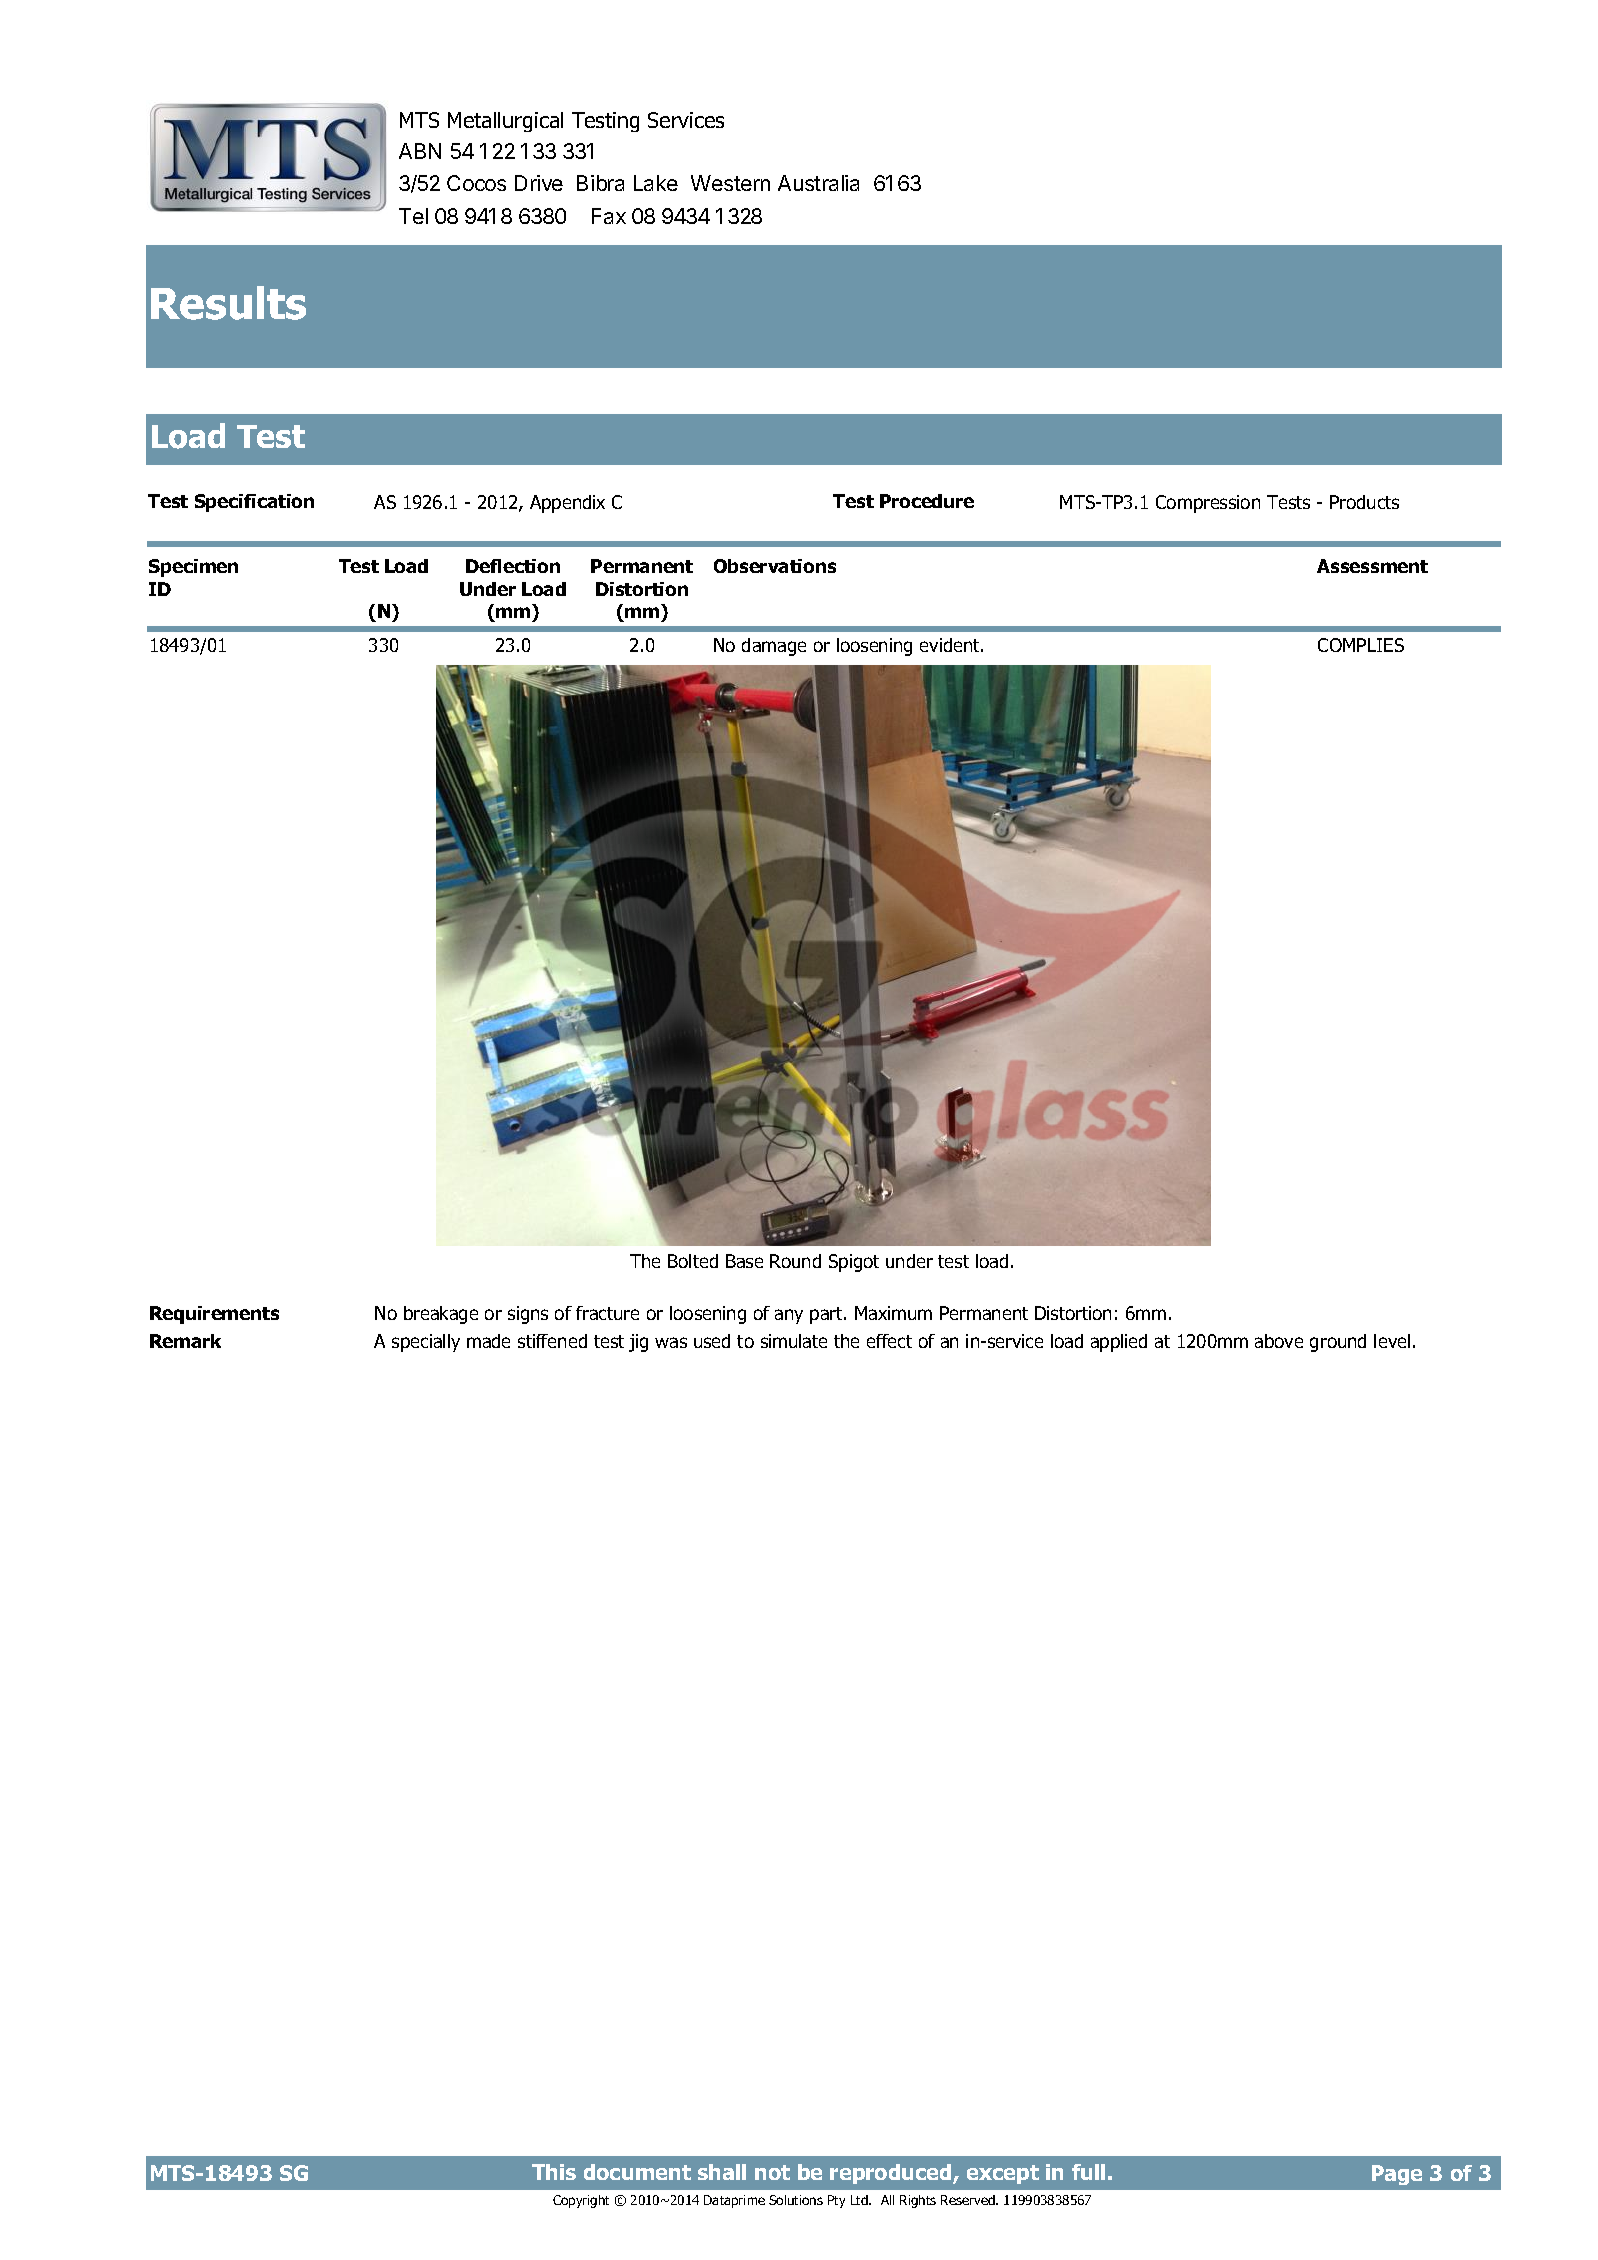 The width and height of the image is (1598, 2260). Describe the element at coordinates (1208, 504) in the image. I see `Compression` at that location.
